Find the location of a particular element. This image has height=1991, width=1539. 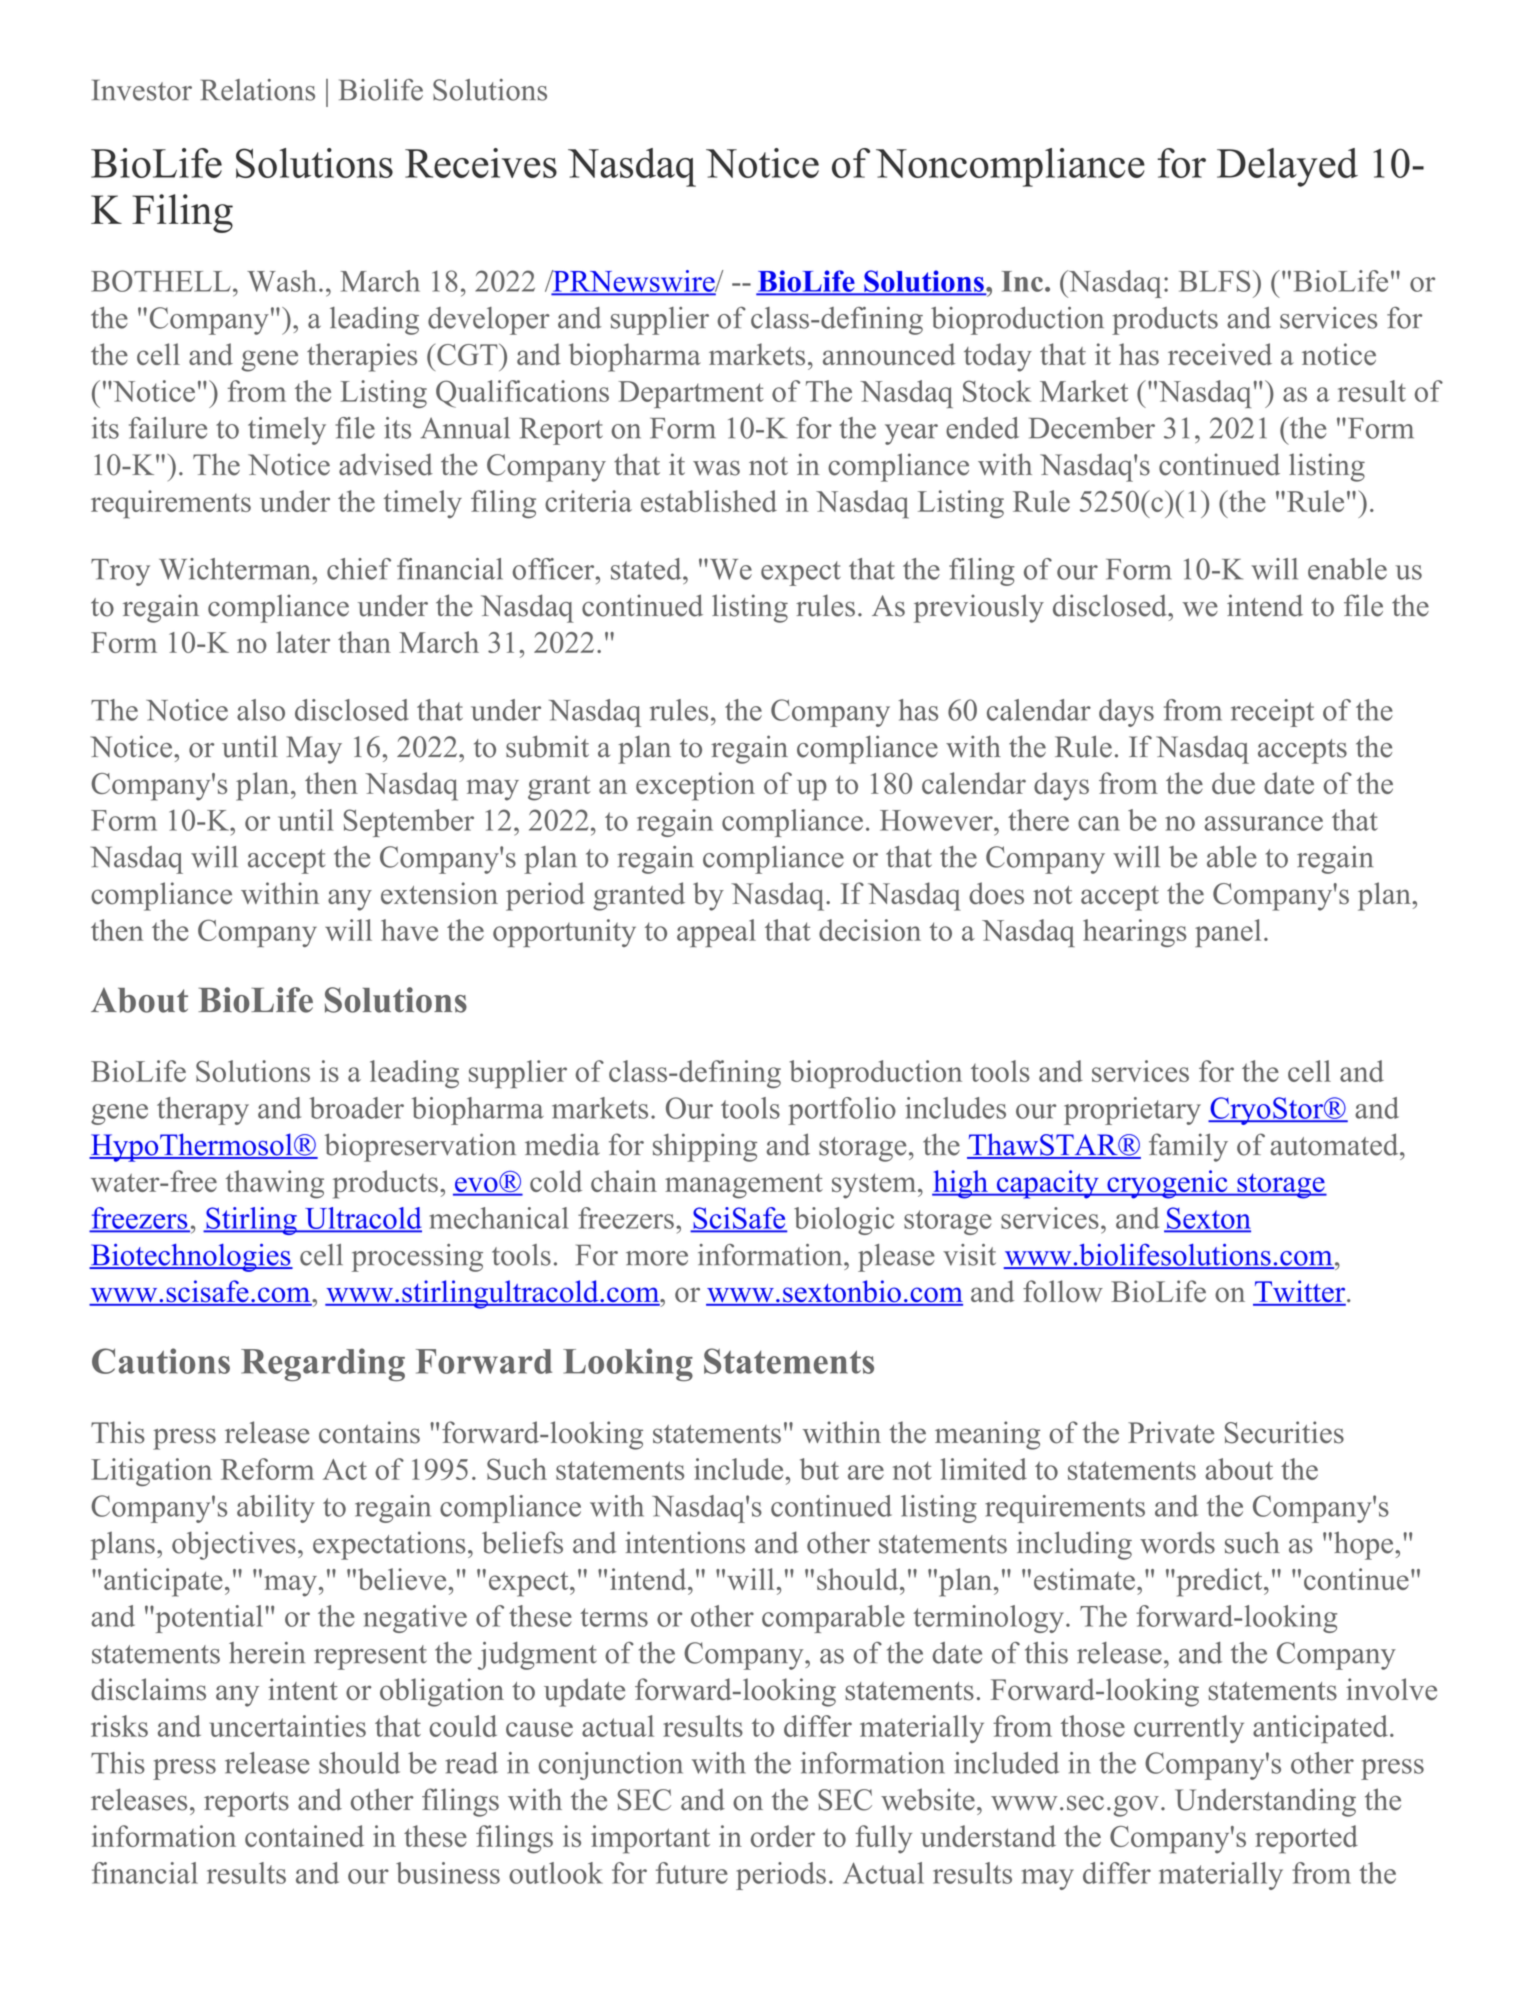

contained is located at coordinates (304, 1836).
